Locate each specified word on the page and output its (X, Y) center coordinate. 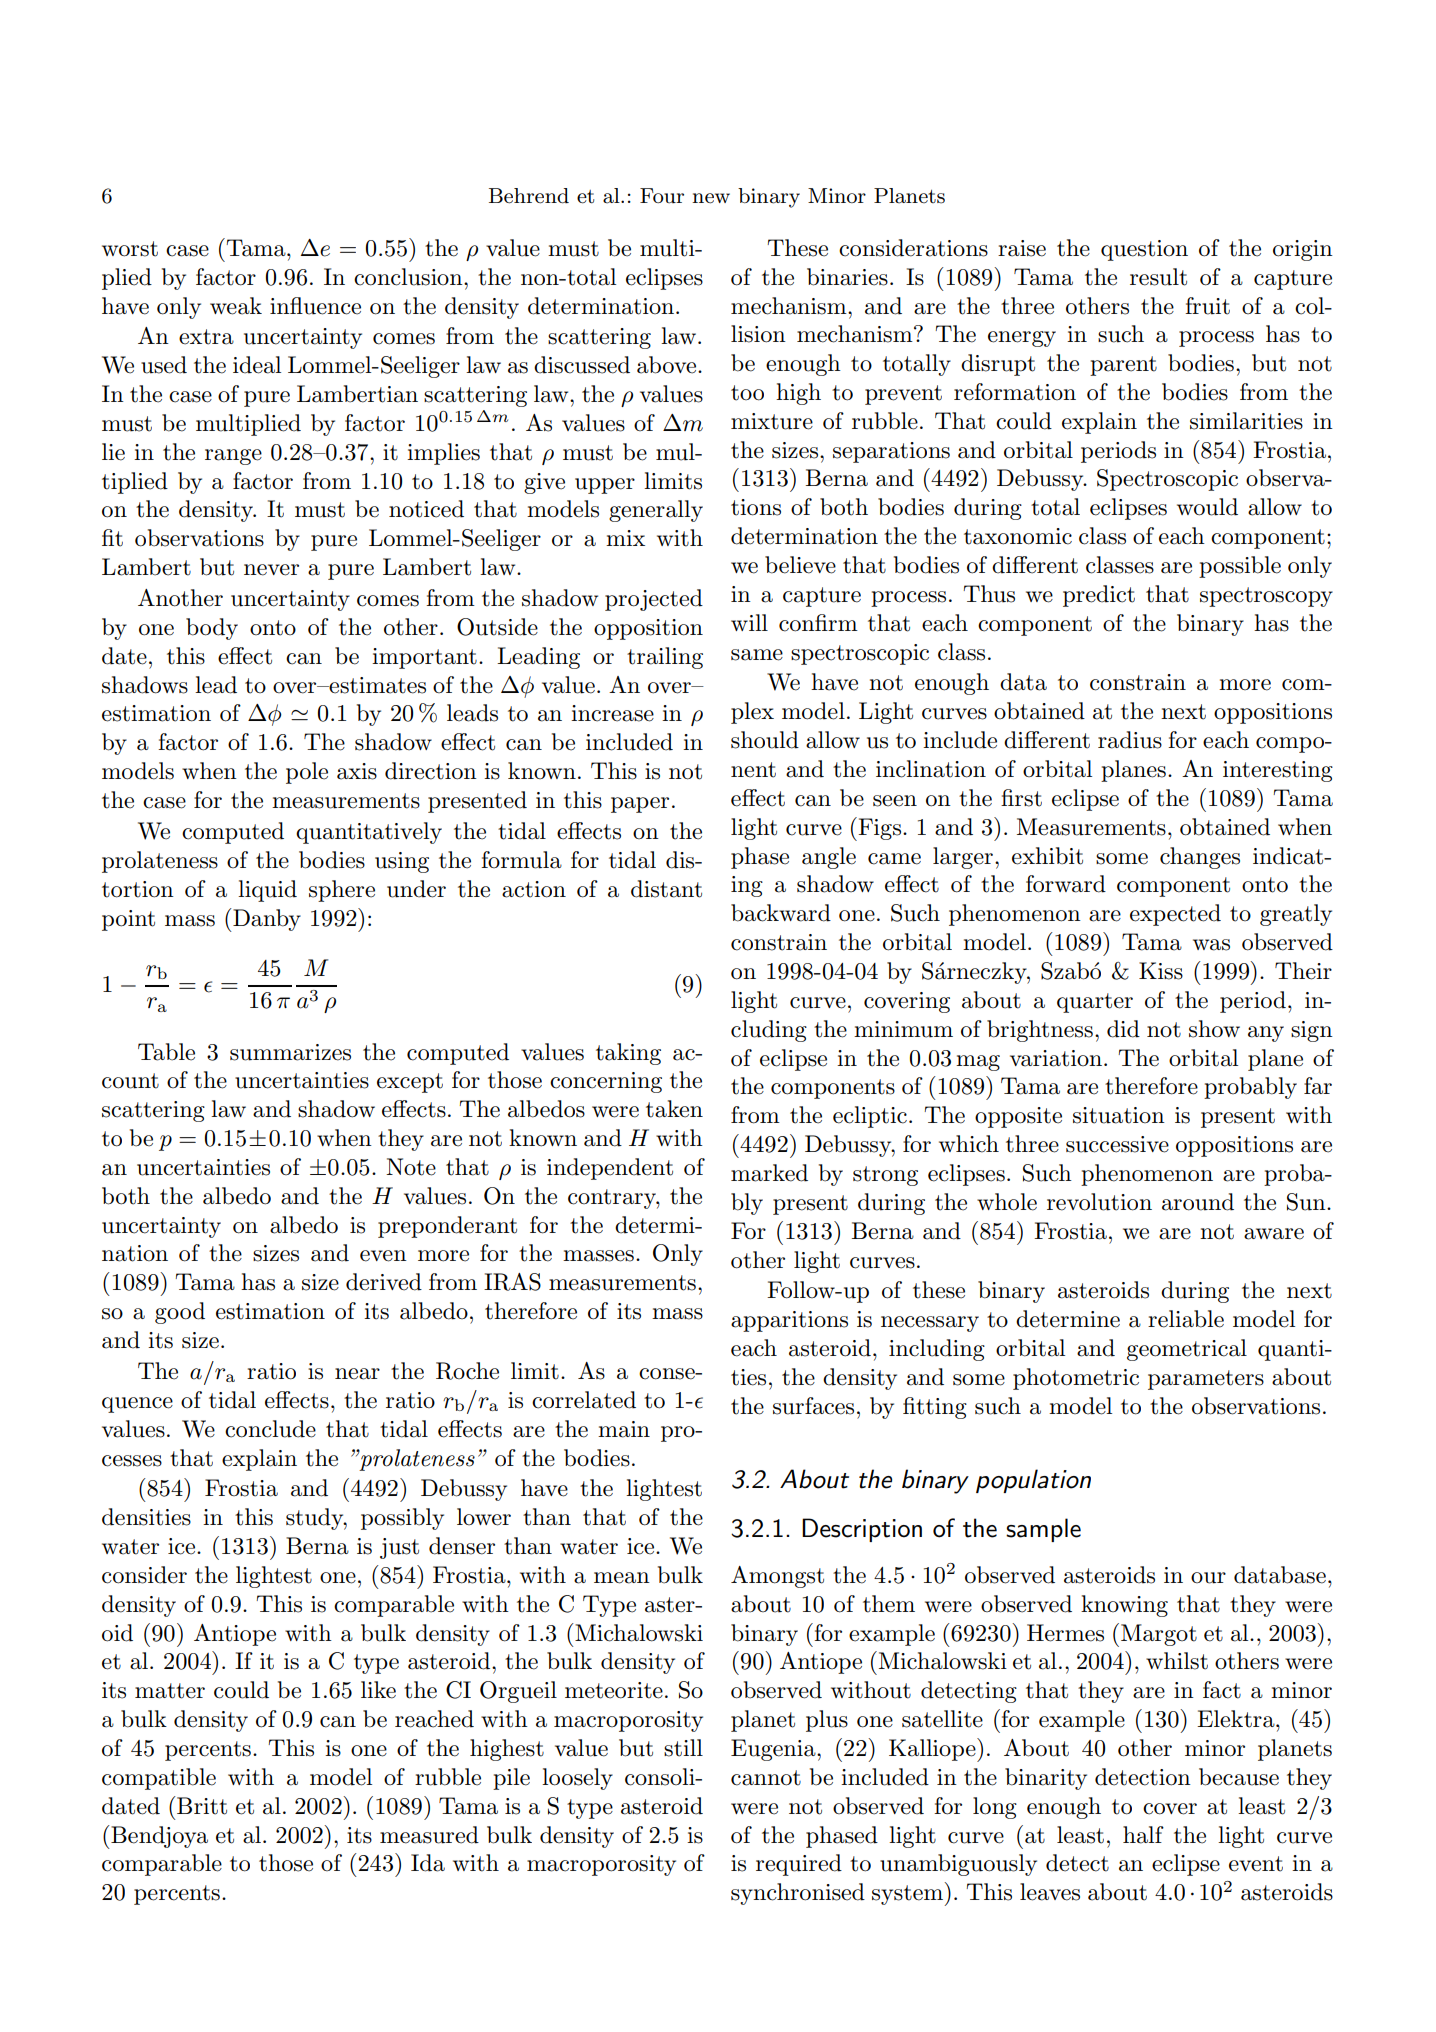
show (1214, 1029)
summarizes (290, 1052)
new (711, 198)
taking (628, 1054)
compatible (159, 1779)
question (1144, 250)
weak (236, 306)
